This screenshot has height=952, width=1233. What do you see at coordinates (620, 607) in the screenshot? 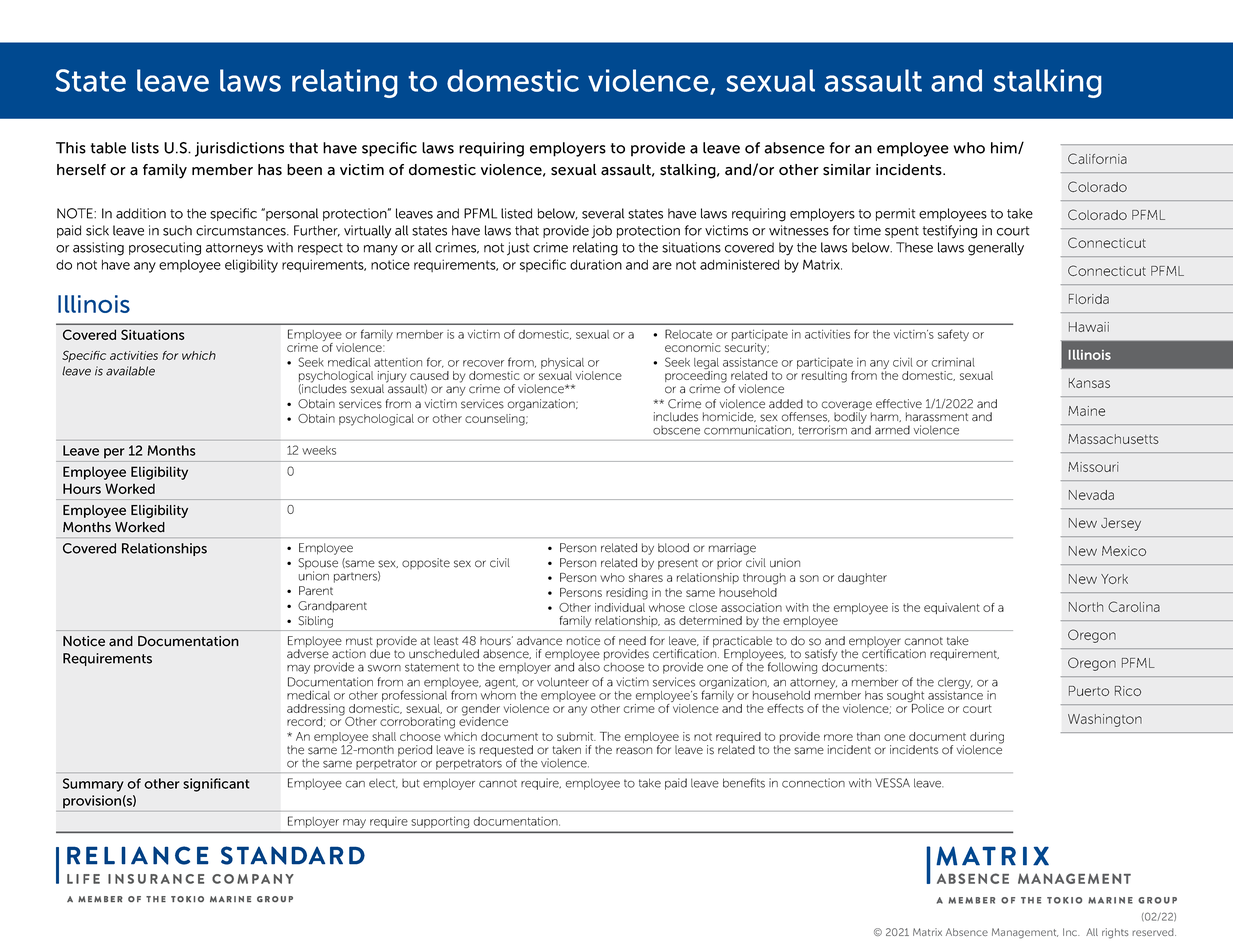
I see `individual` at bounding box center [620, 607].
